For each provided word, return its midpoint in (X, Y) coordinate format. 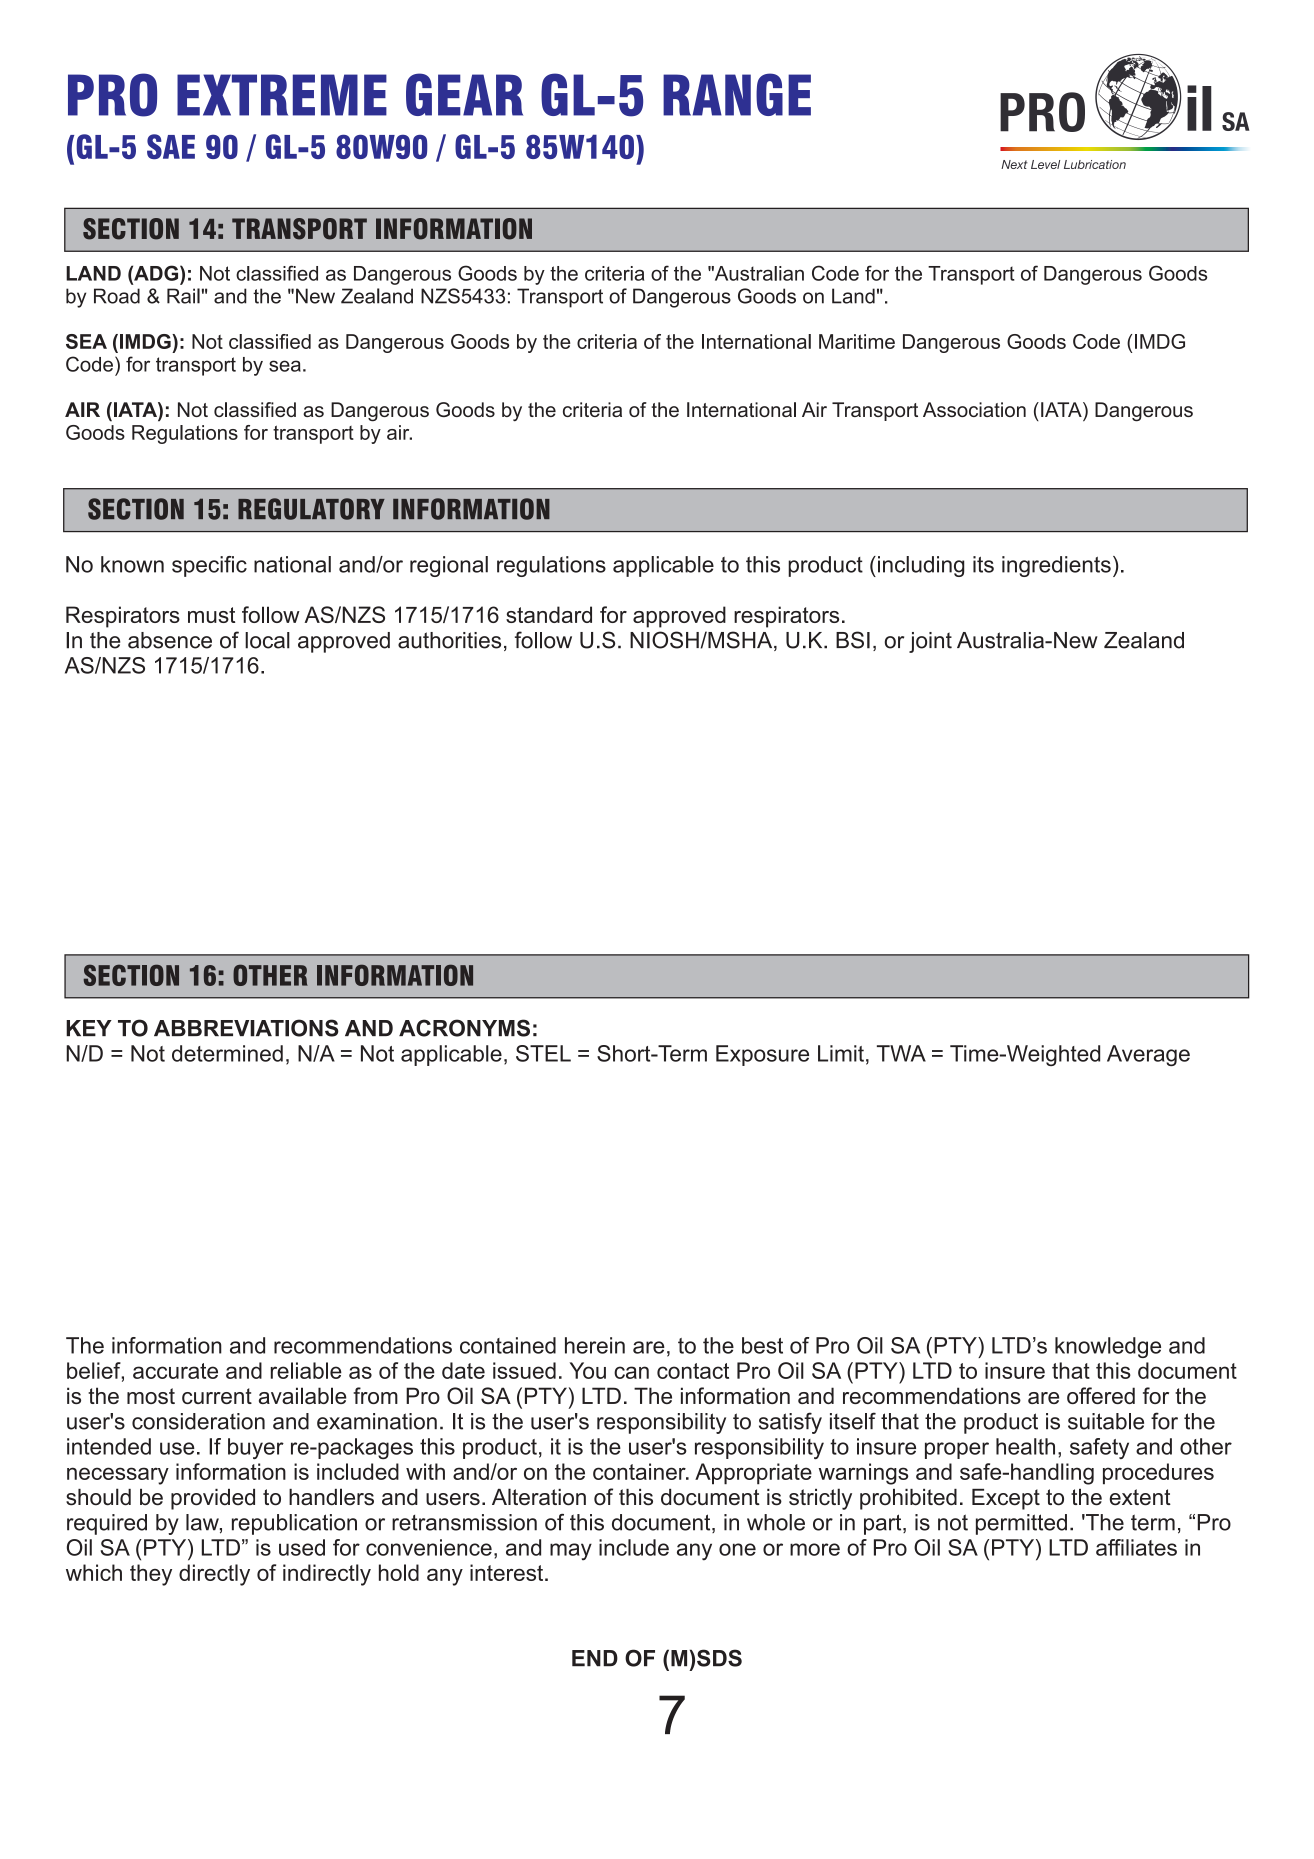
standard (549, 614)
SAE (171, 146)
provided (213, 1499)
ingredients (1056, 566)
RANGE (737, 94)
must (211, 615)
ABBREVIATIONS (246, 1028)
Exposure (762, 1055)
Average (1148, 1055)
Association (974, 409)
